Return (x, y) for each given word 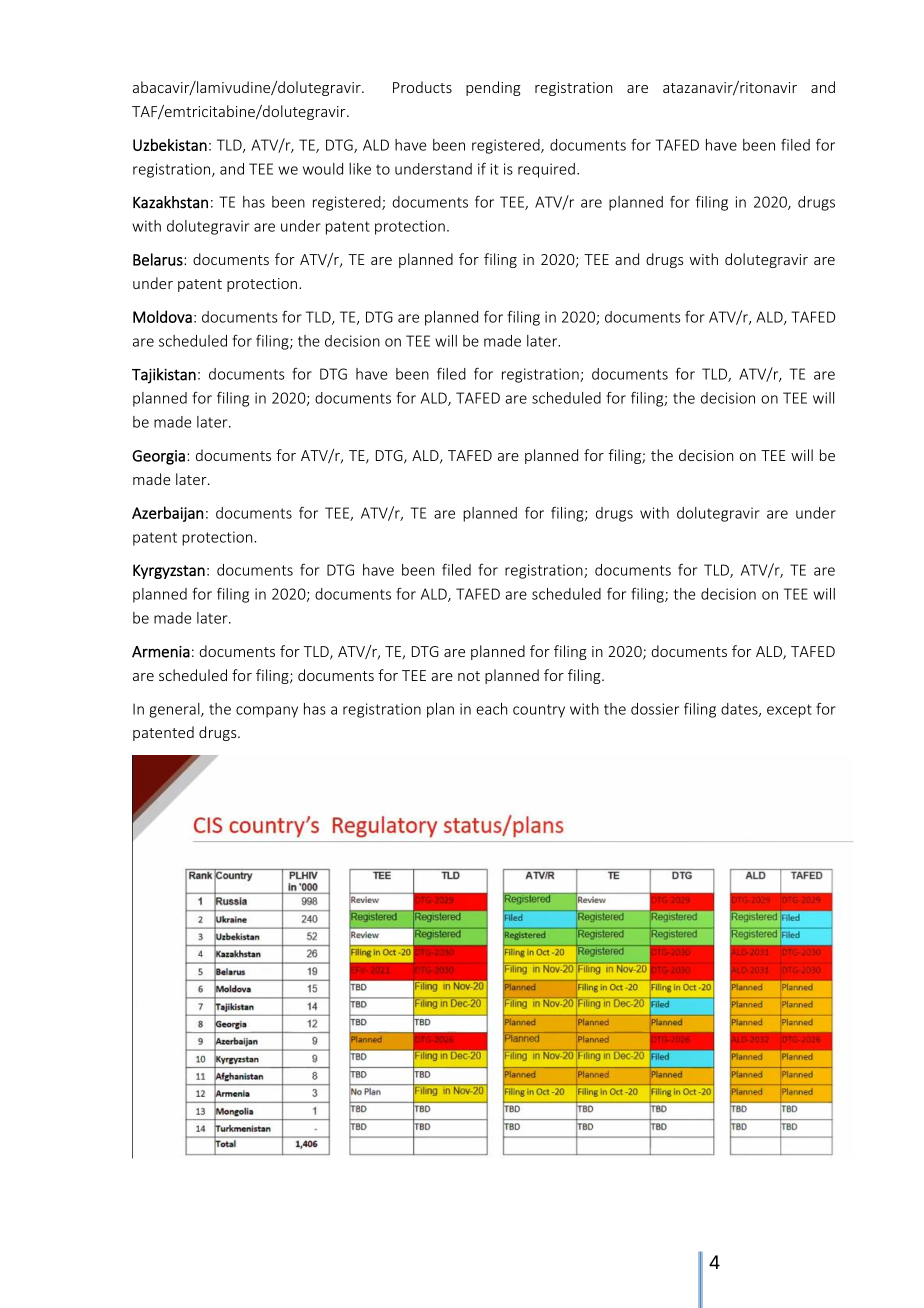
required (546, 170)
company (267, 712)
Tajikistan (164, 376)
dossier (655, 709)
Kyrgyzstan (169, 571)
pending (493, 88)
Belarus (159, 259)
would (323, 169)
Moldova (162, 316)
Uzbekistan (170, 145)
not (469, 676)
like (360, 169)
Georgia (158, 457)
